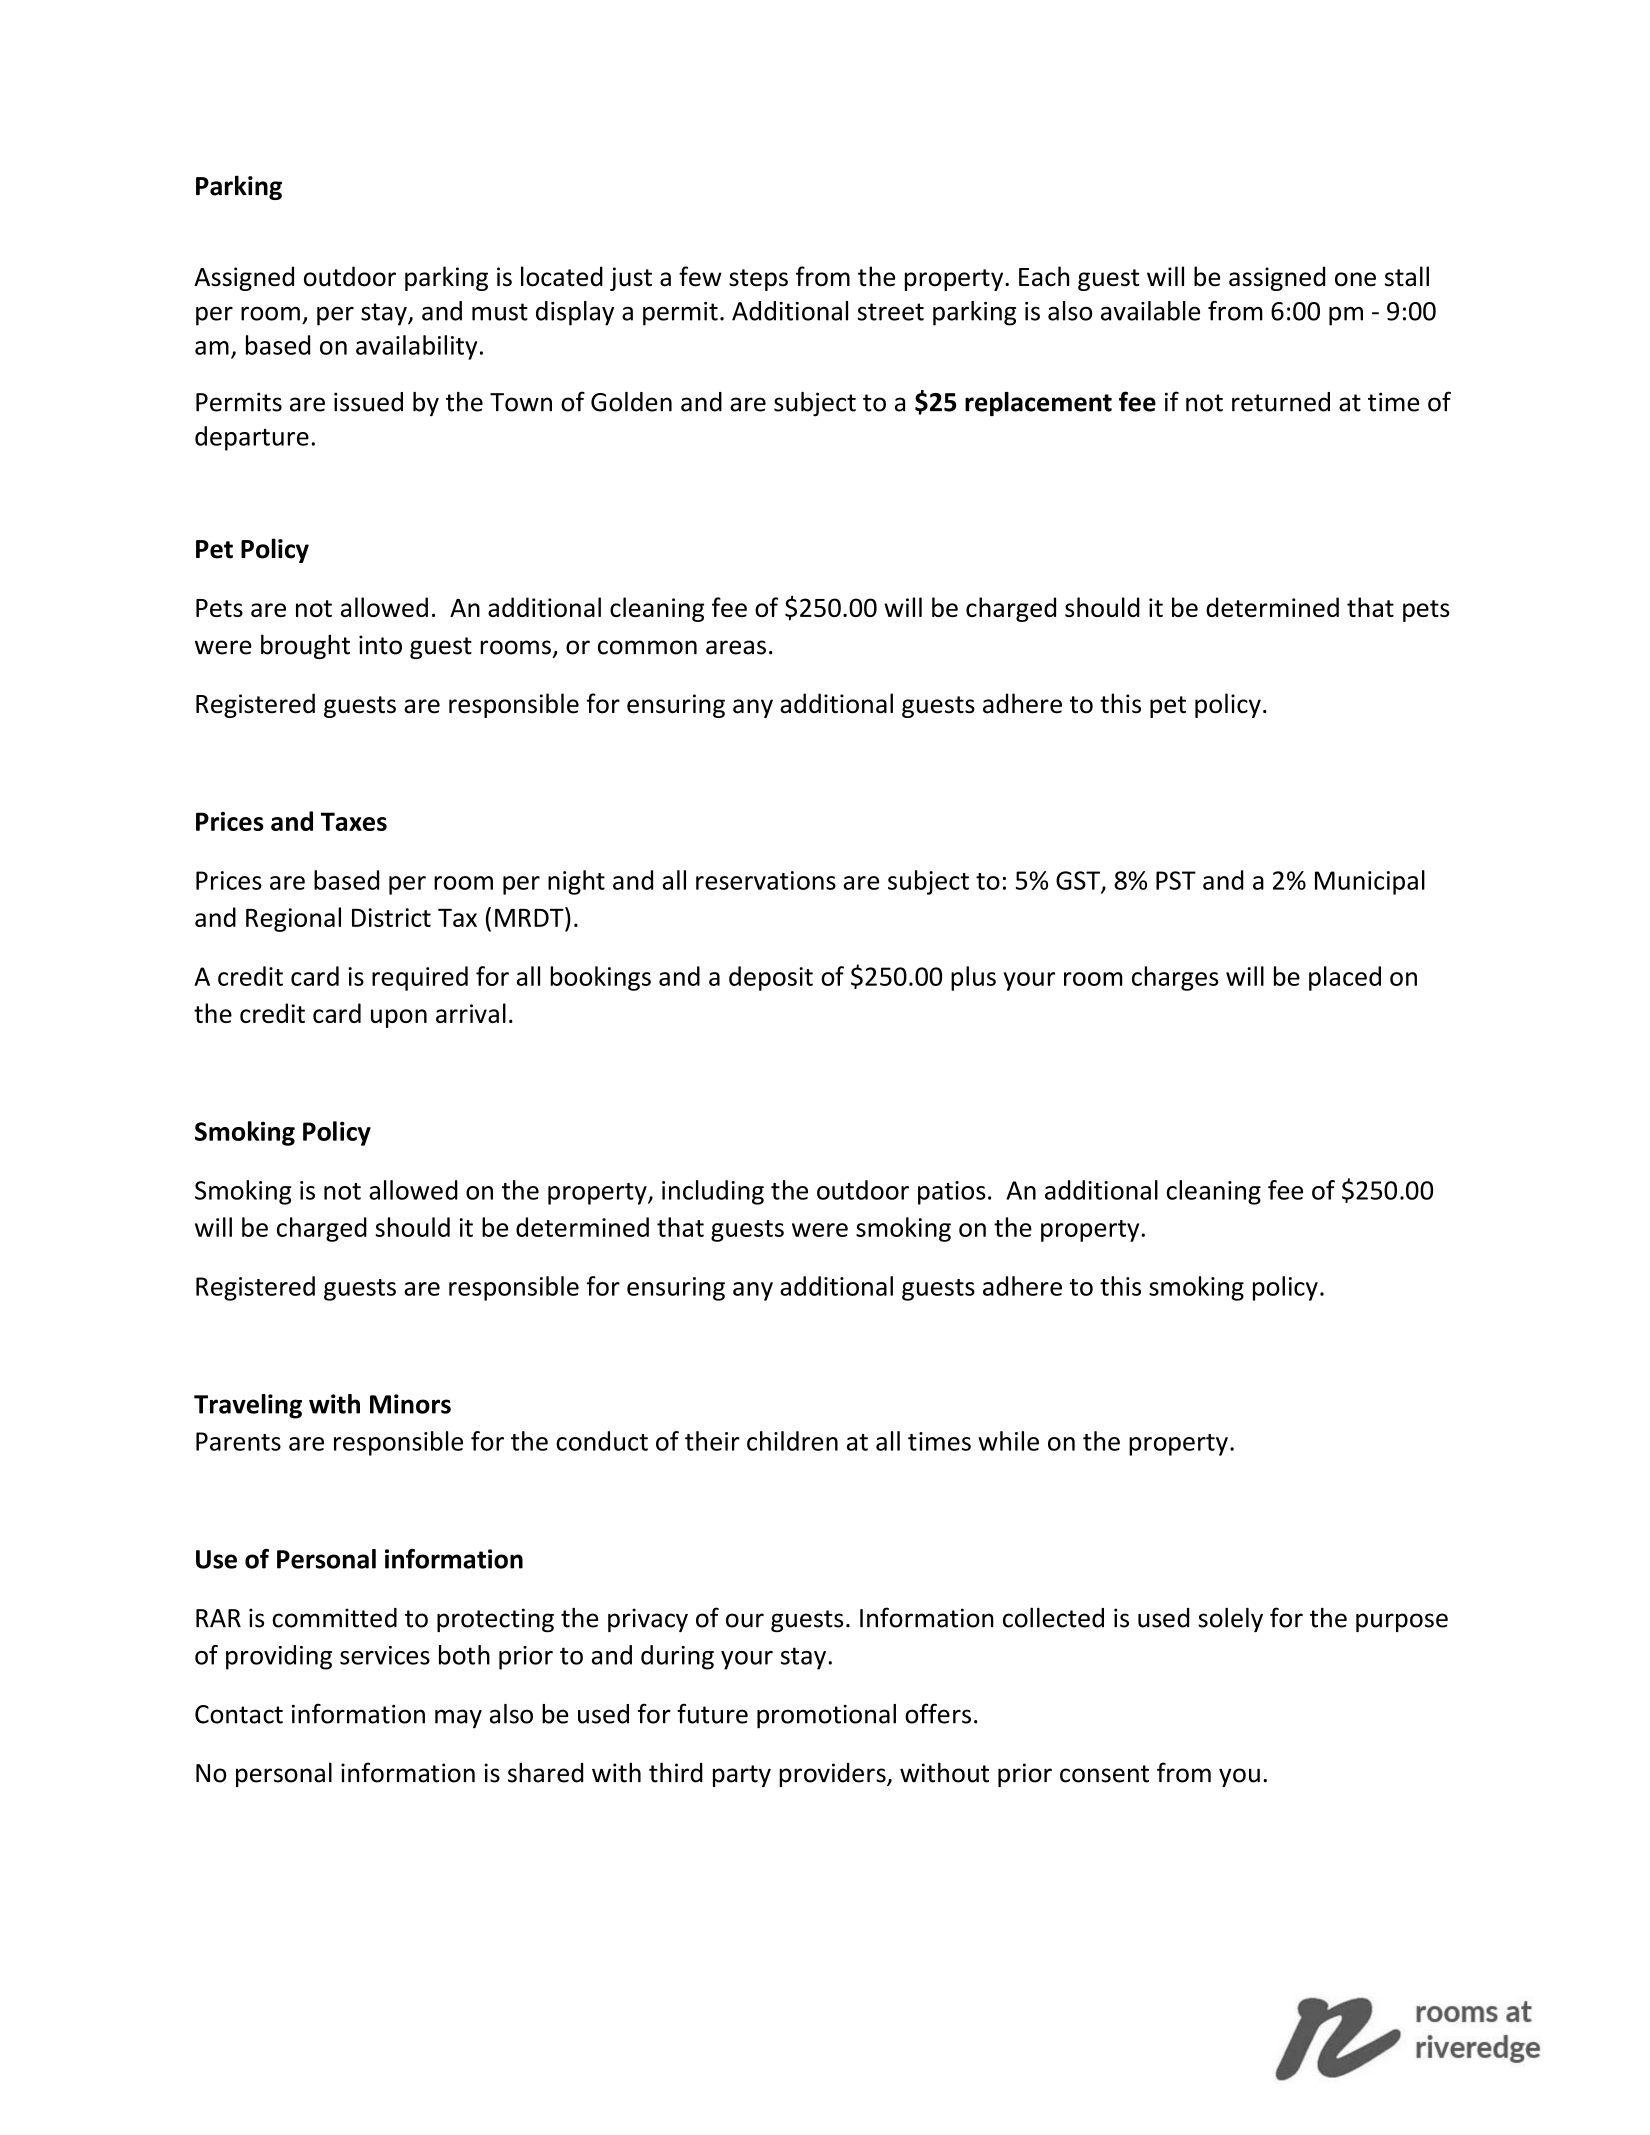 Image resolution: width=1650 pixels, height=2135 pixels. What do you see at coordinates (410, 1404) in the document?
I see `Minors` at bounding box center [410, 1404].
